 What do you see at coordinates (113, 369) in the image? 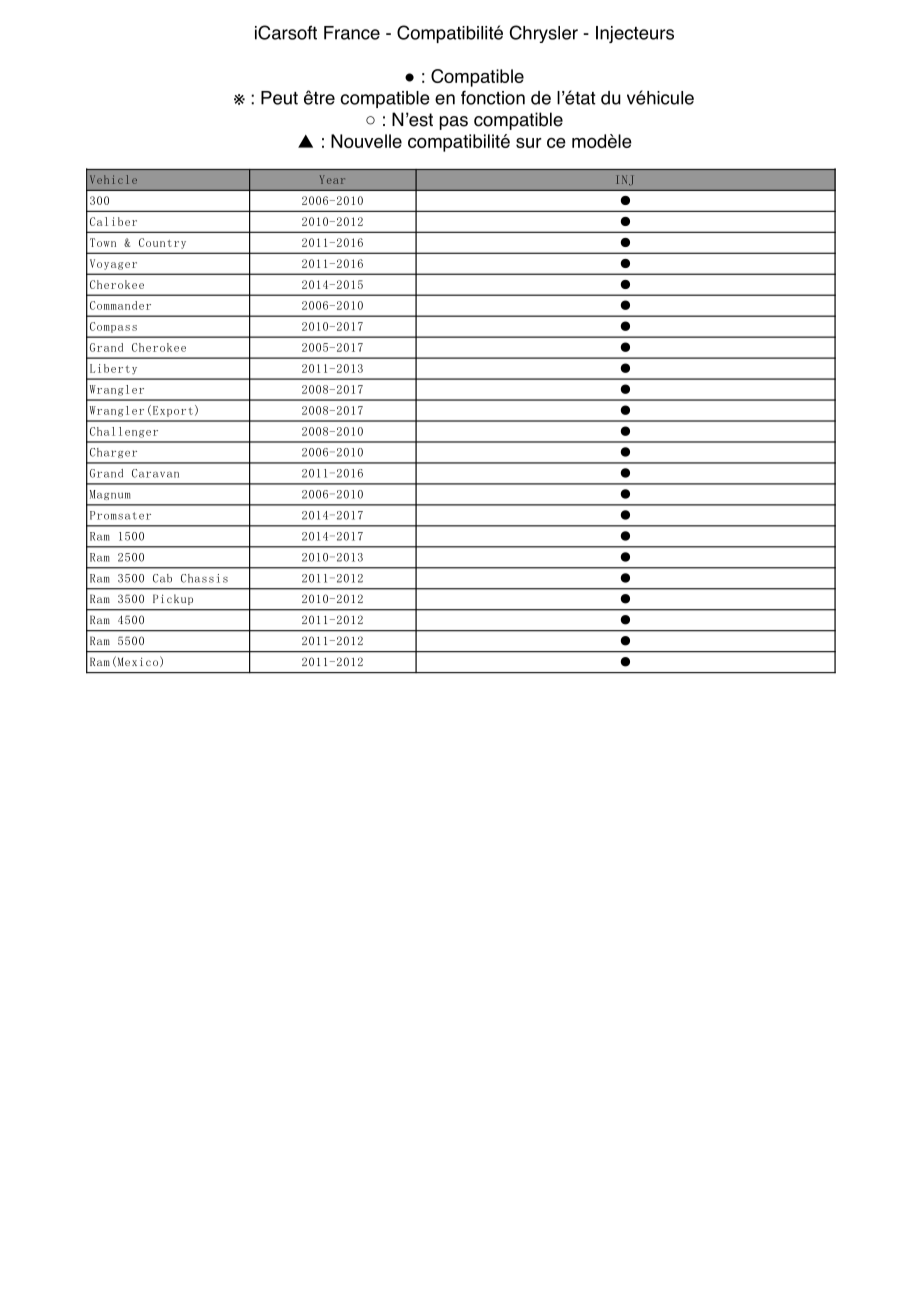
I see `Liberty` at bounding box center [113, 369].
